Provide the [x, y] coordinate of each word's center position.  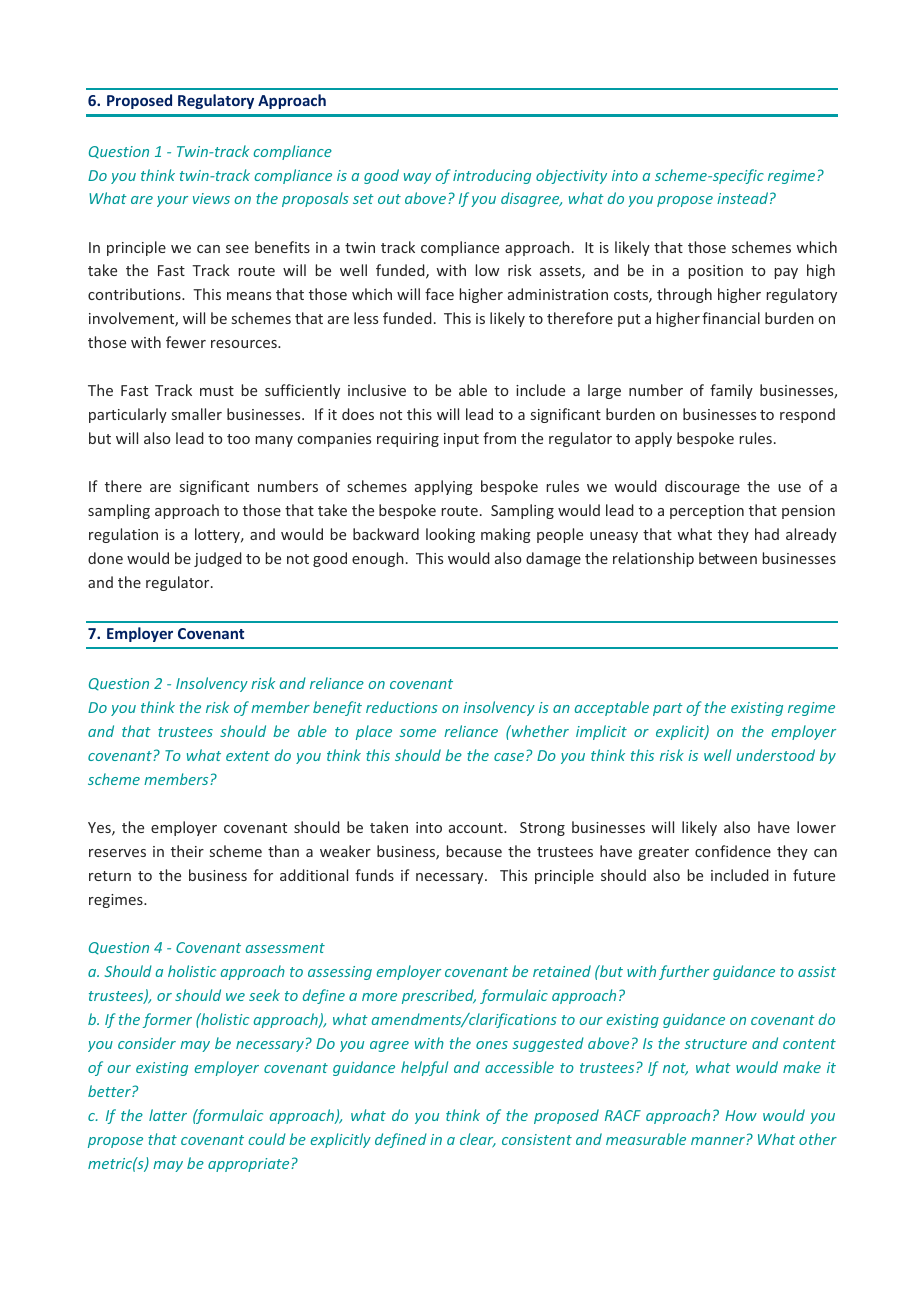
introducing [492, 176]
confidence [733, 851]
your [172, 201]
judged [218, 559]
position [716, 272]
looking [450, 535]
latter [168, 1115]
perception [707, 512]
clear [478, 1140]
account [477, 828]
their [187, 851]
